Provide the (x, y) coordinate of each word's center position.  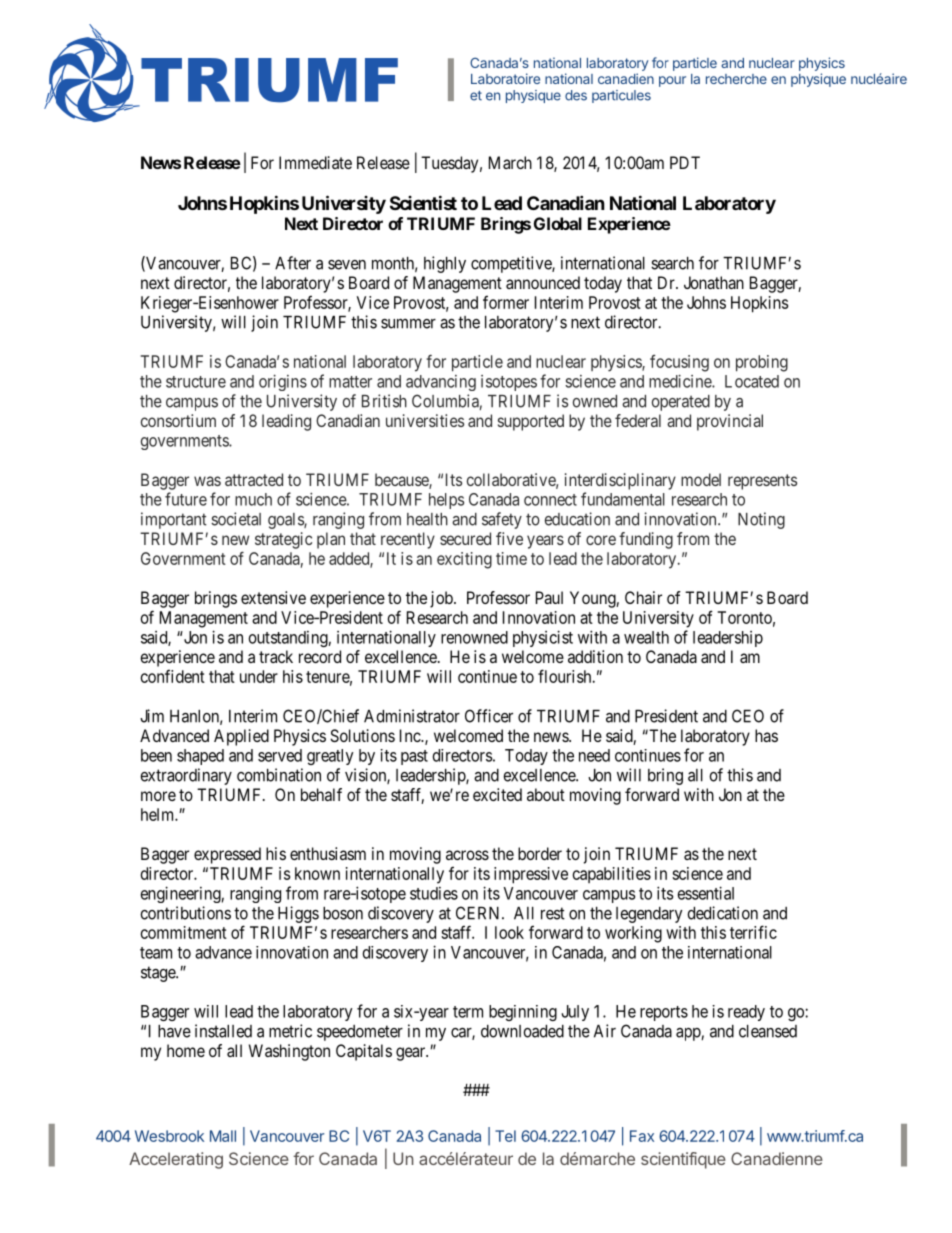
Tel (505, 1136)
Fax (642, 1136)
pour (672, 81)
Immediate (315, 162)
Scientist (423, 202)
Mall (223, 1136)
